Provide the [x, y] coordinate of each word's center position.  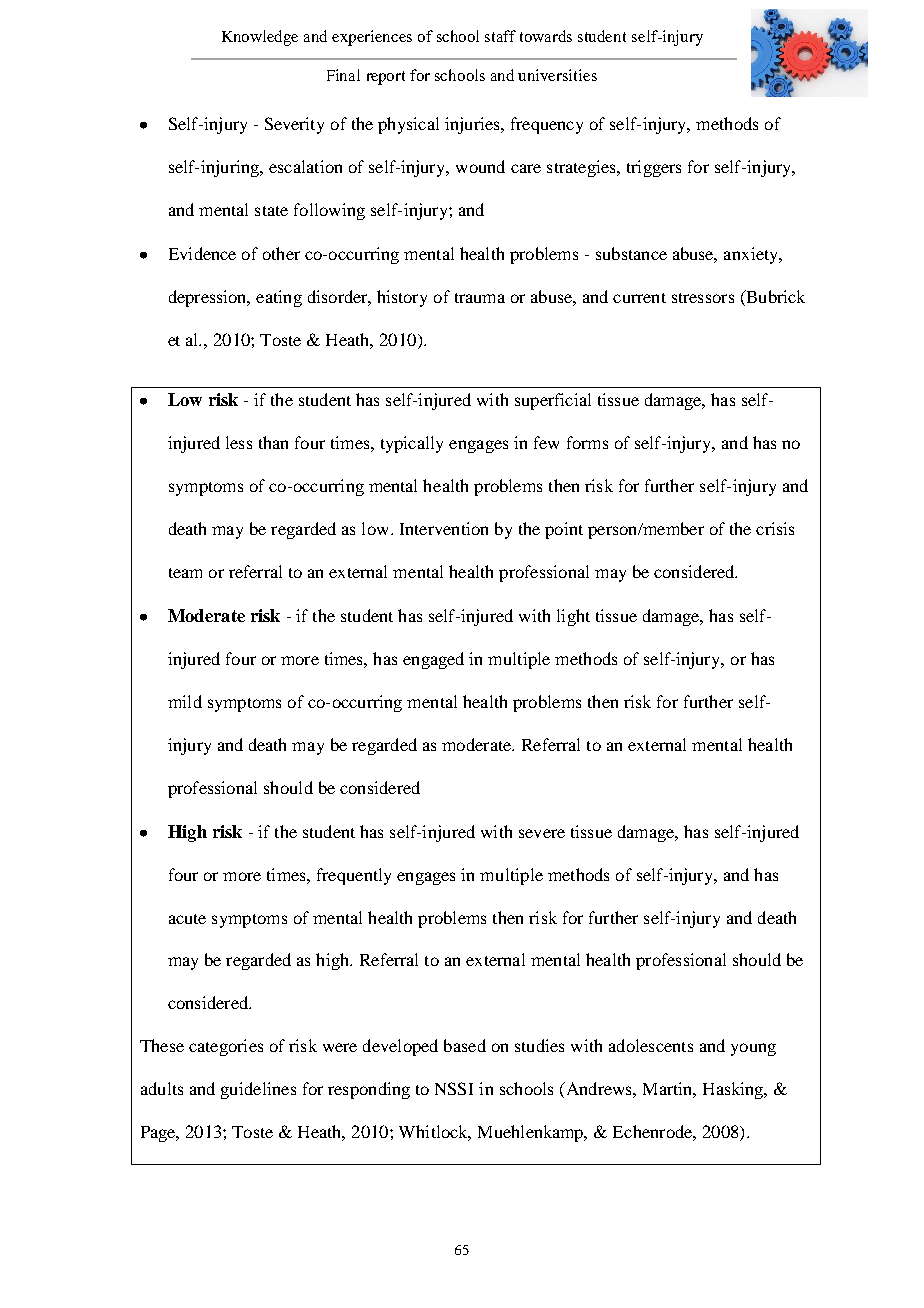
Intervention [444, 528]
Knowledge [260, 38]
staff [500, 36]
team [185, 573]
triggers [654, 168]
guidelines [258, 1090]
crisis [775, 528]
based [465, 1045]
